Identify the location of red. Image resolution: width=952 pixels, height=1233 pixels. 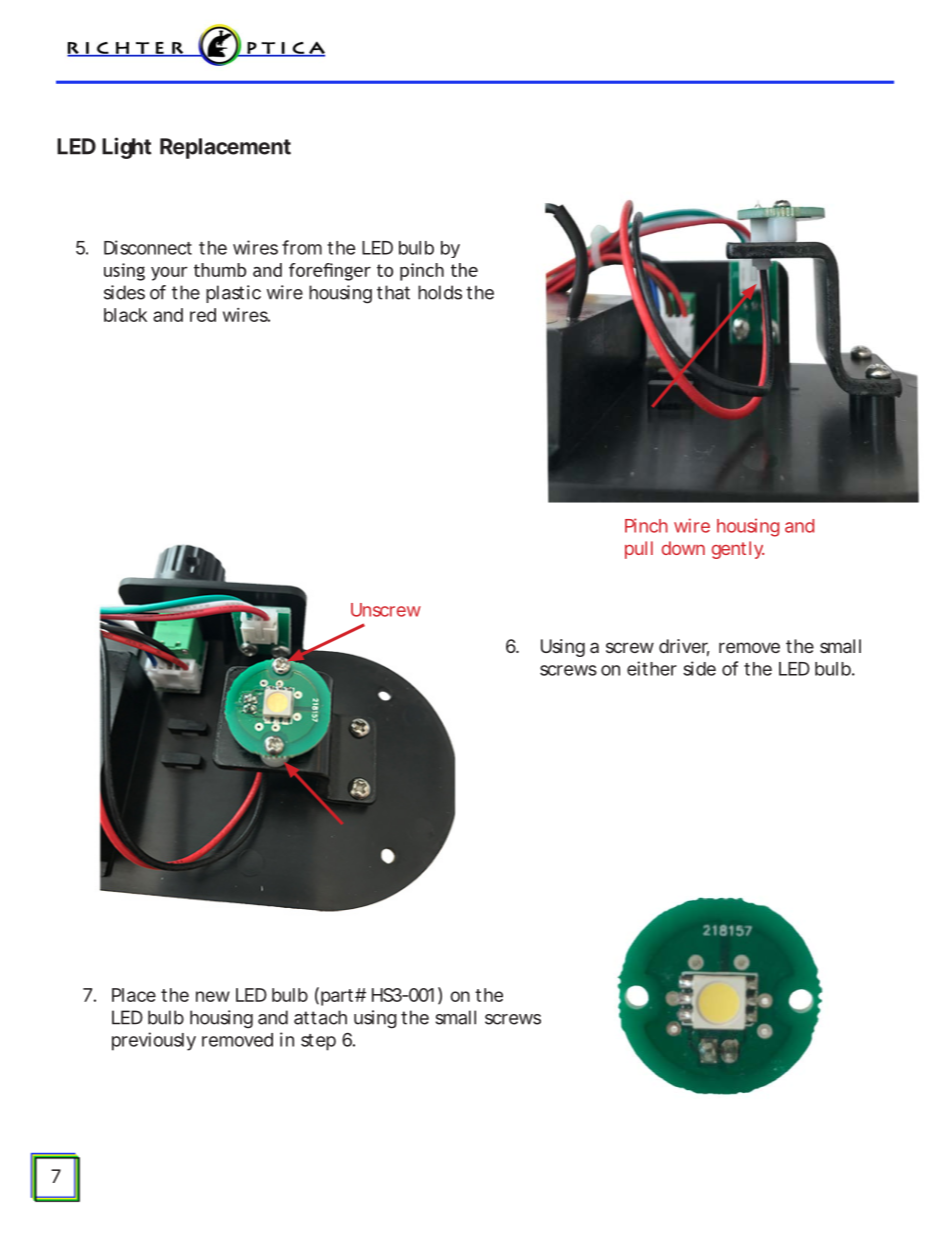
(203, 315).
